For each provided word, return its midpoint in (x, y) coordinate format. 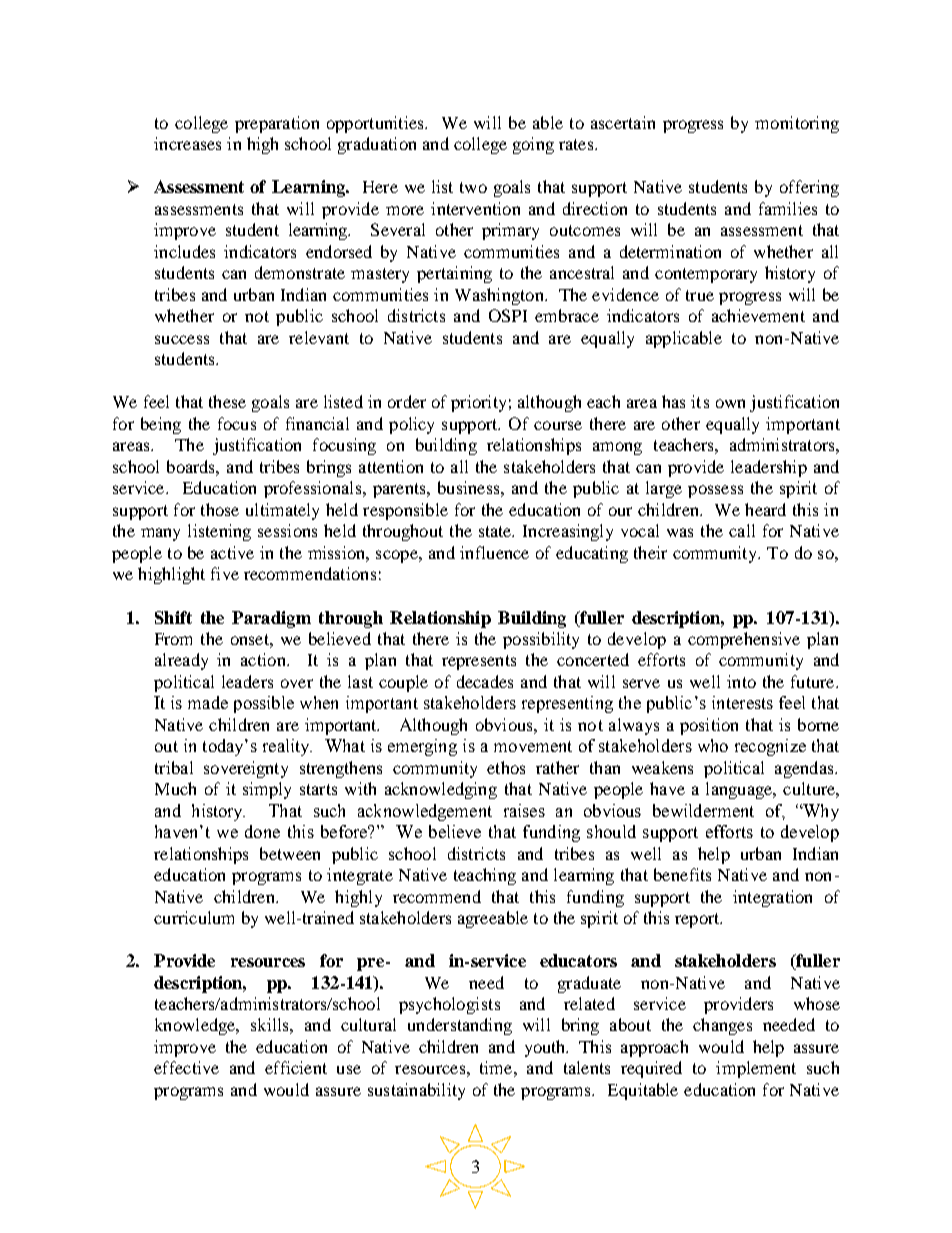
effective (186, 1067)
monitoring (797, 124)
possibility (541, 640)
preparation (277, 124)
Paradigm (271, 619)
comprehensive (744, 640)
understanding (460, 1026)
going (533, 145)
